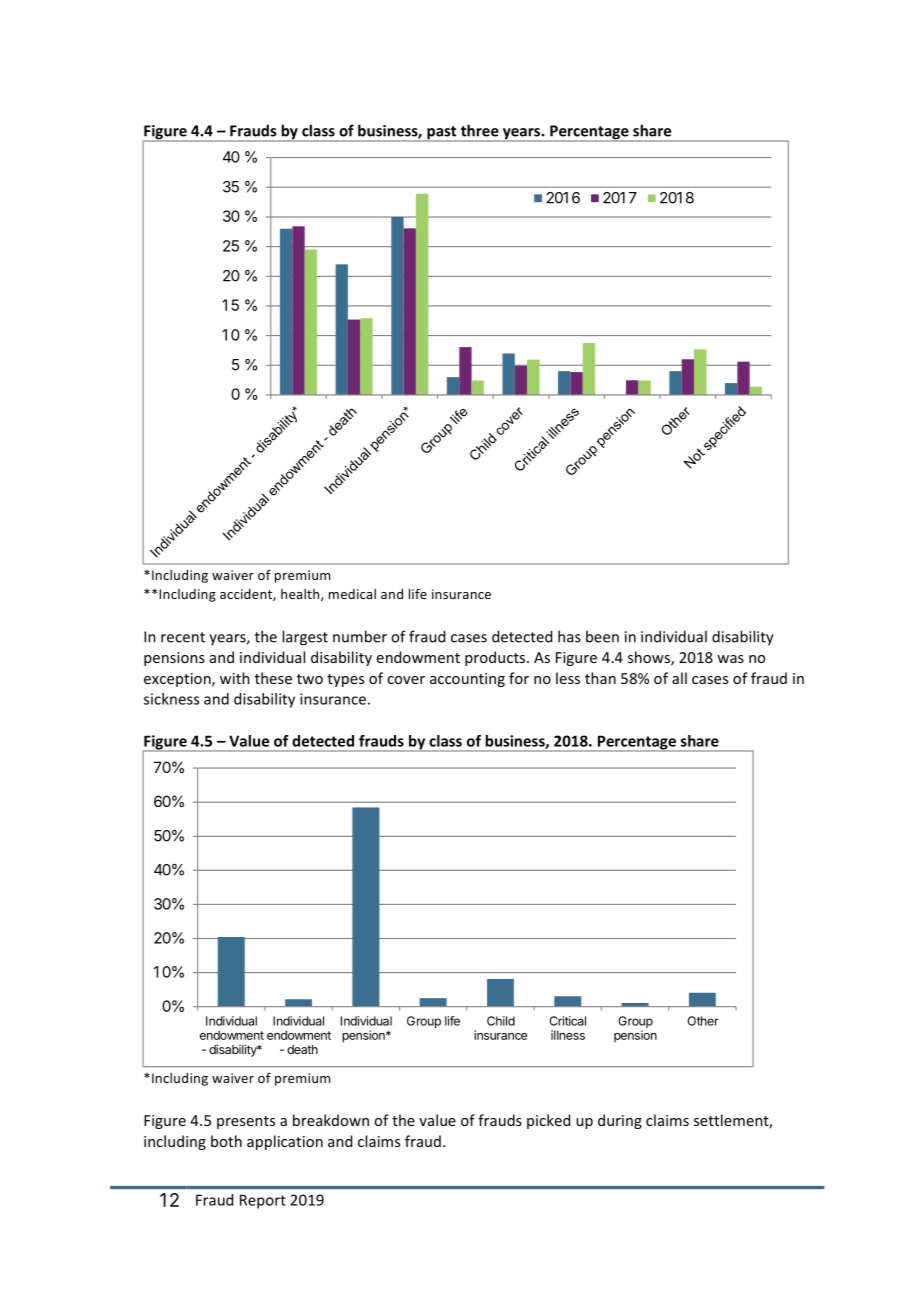 The image size is (924, 1308). What do you see at coordinates (226, 1141) in the screenshot?
I see `both` at bounding box center [226, 1141].
